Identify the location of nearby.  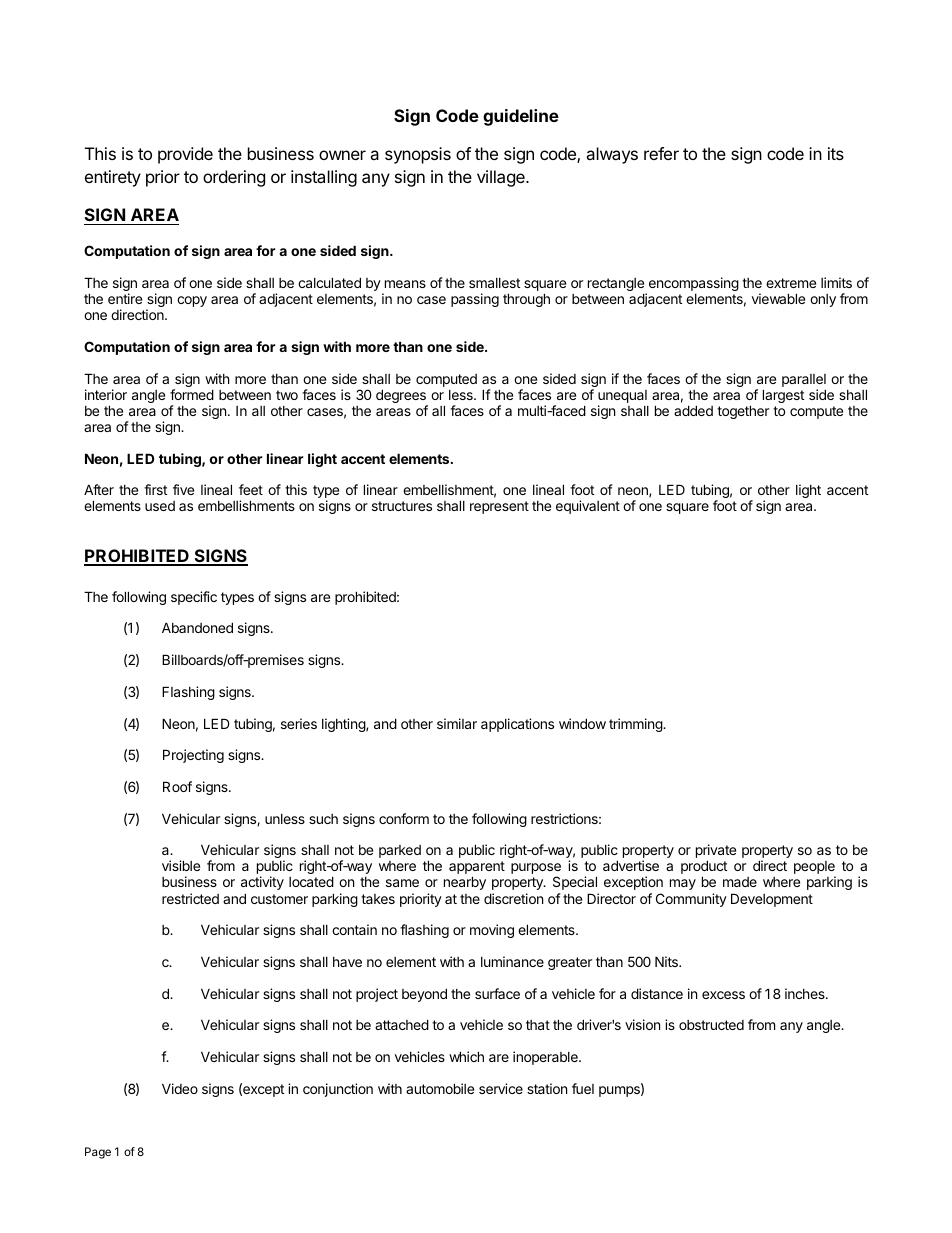
(465, 883).
